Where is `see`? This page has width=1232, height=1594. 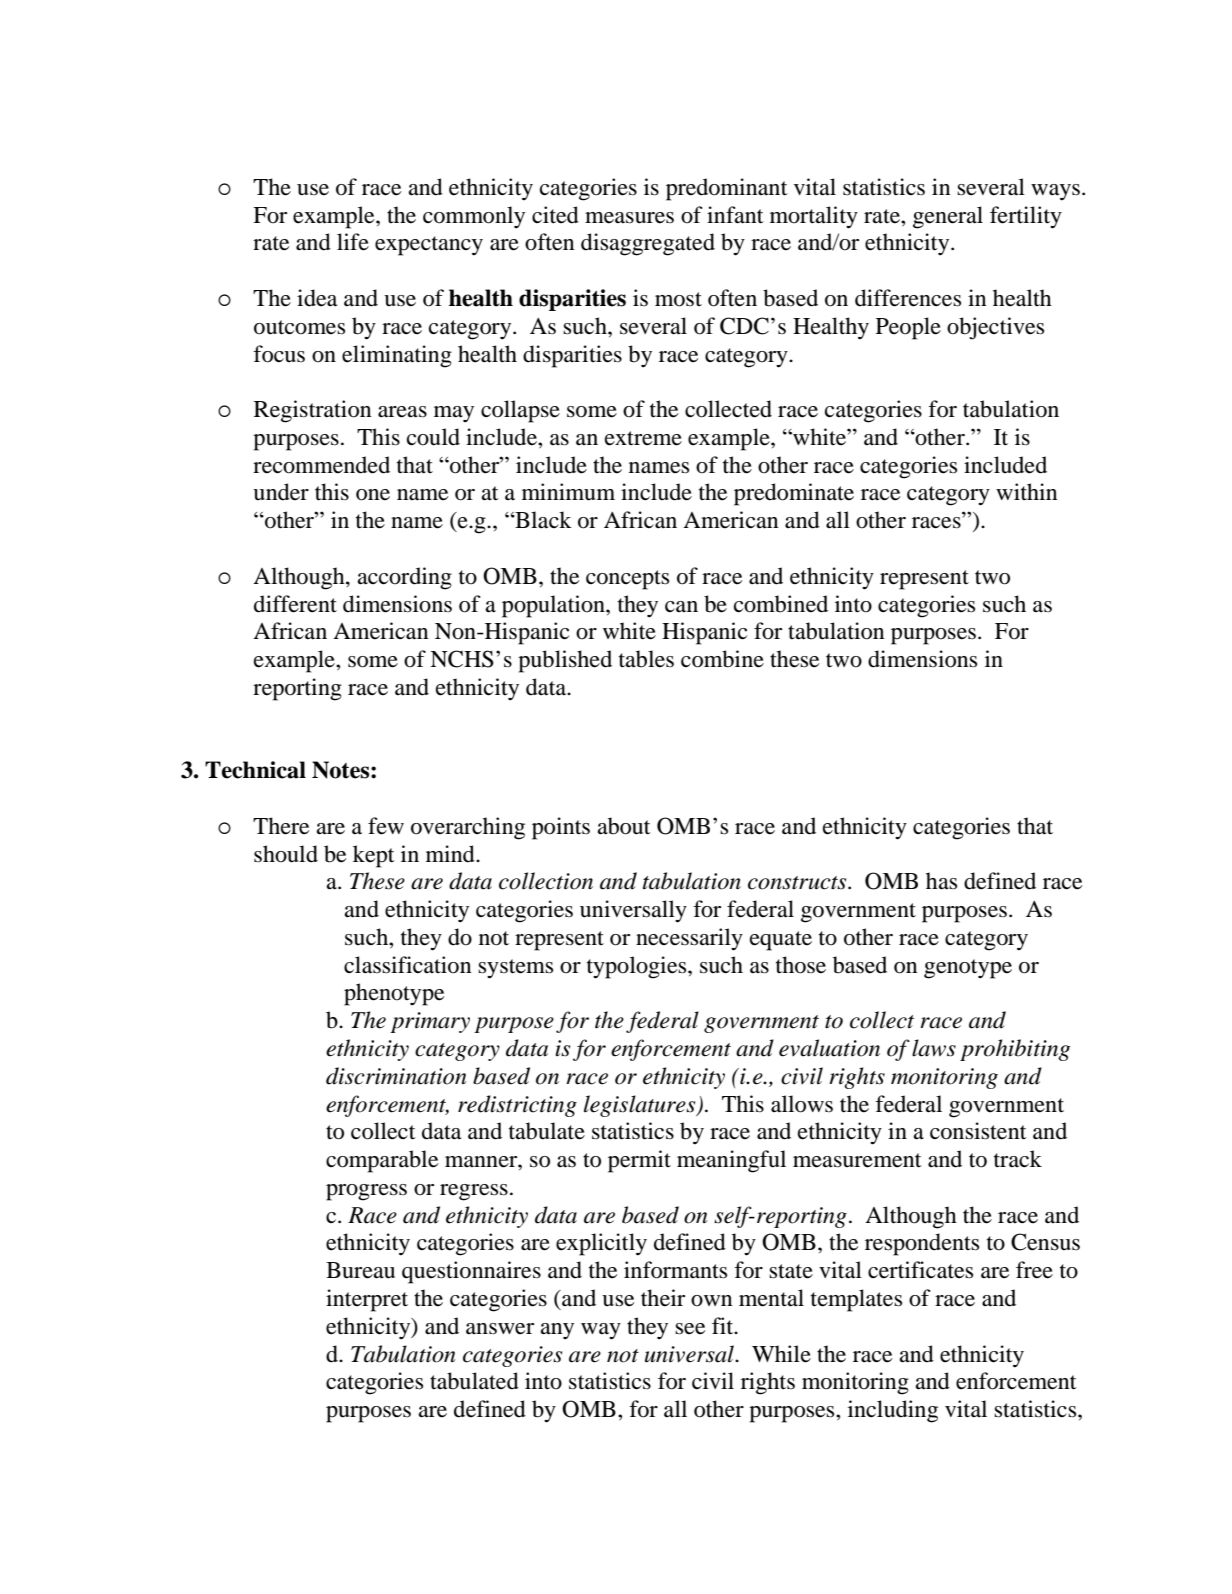
see is located at coordinates (690, 1329).
